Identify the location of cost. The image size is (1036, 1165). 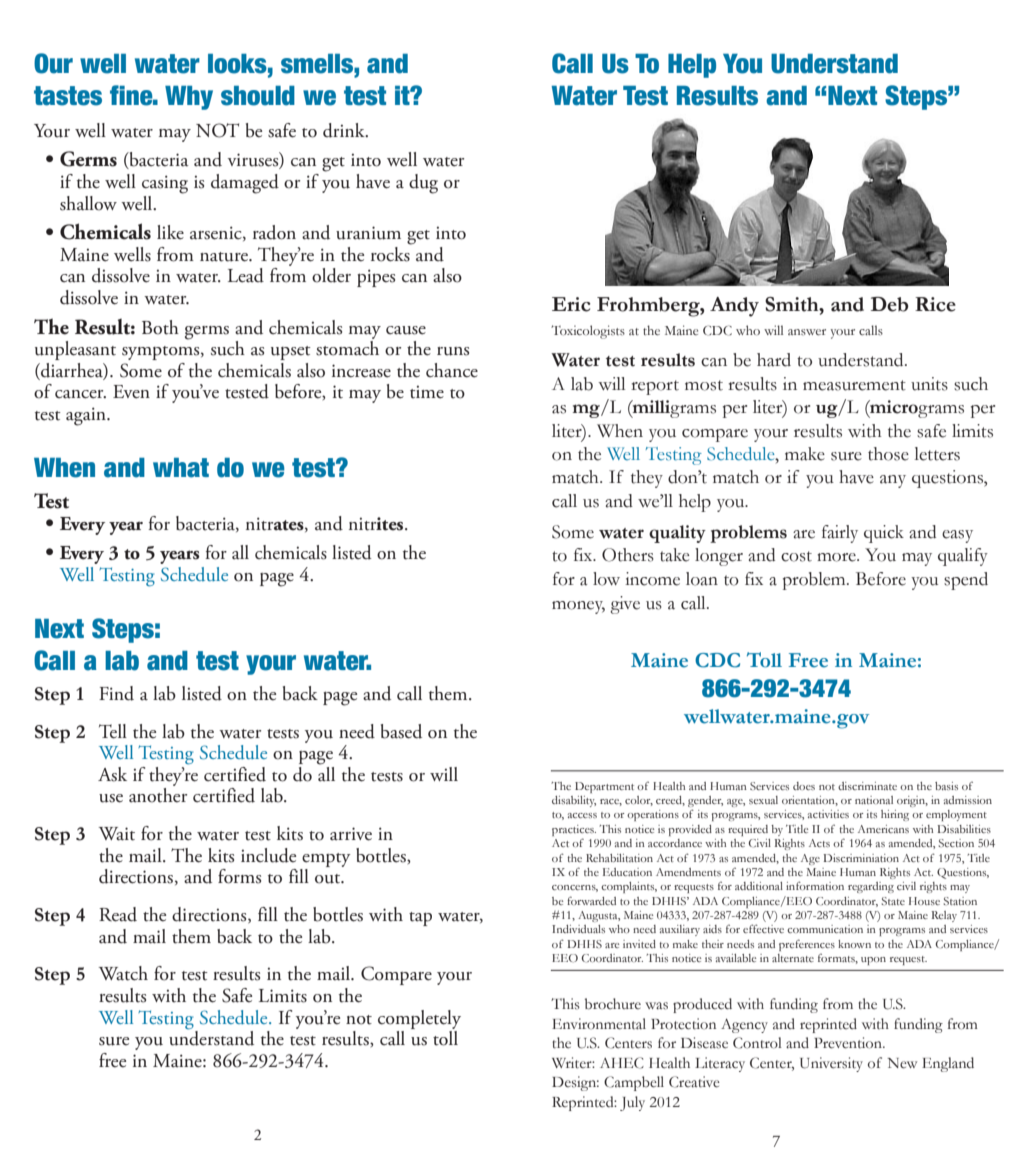
(796, 556).
